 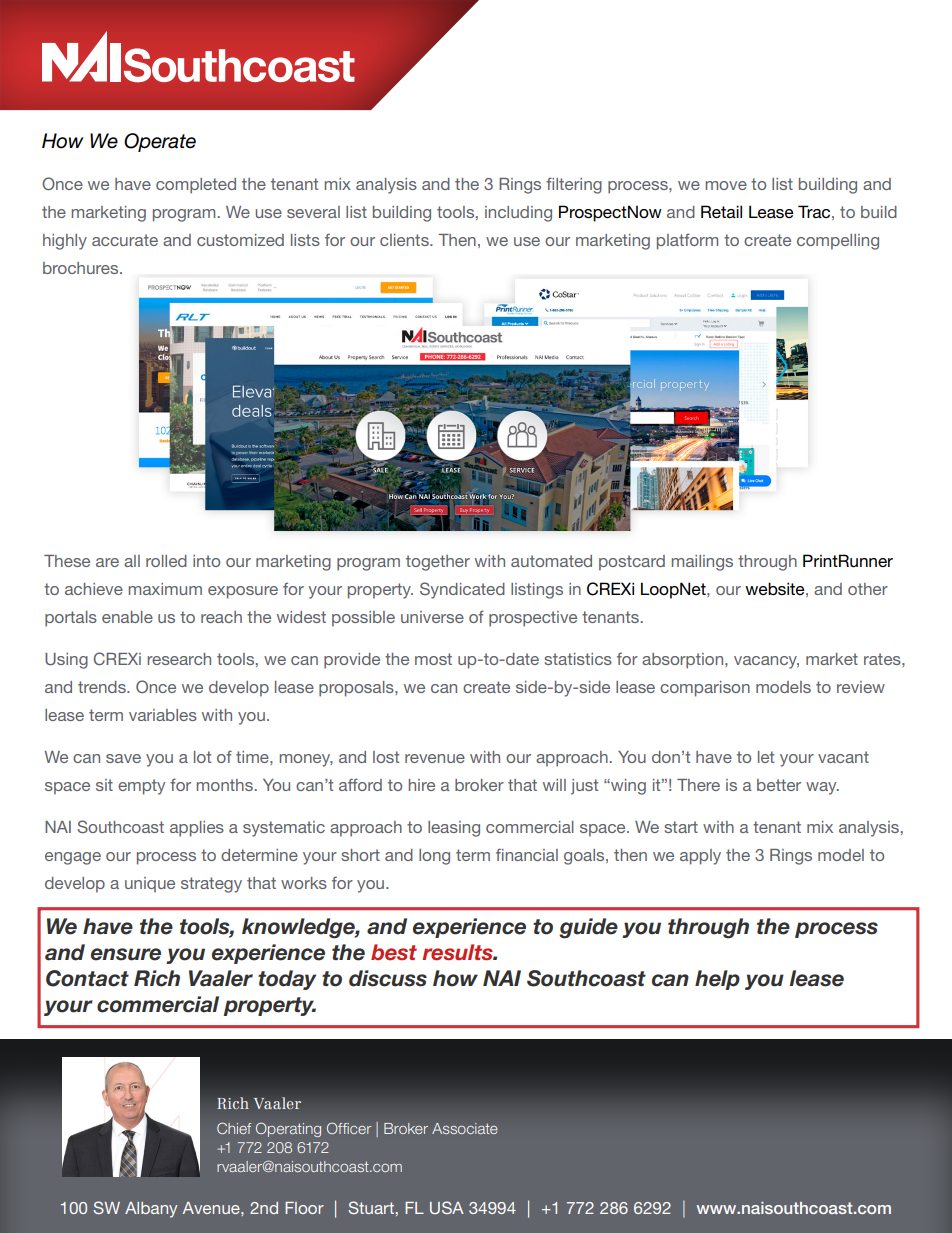 I want to click on apply, so click(x=700, y=857).
